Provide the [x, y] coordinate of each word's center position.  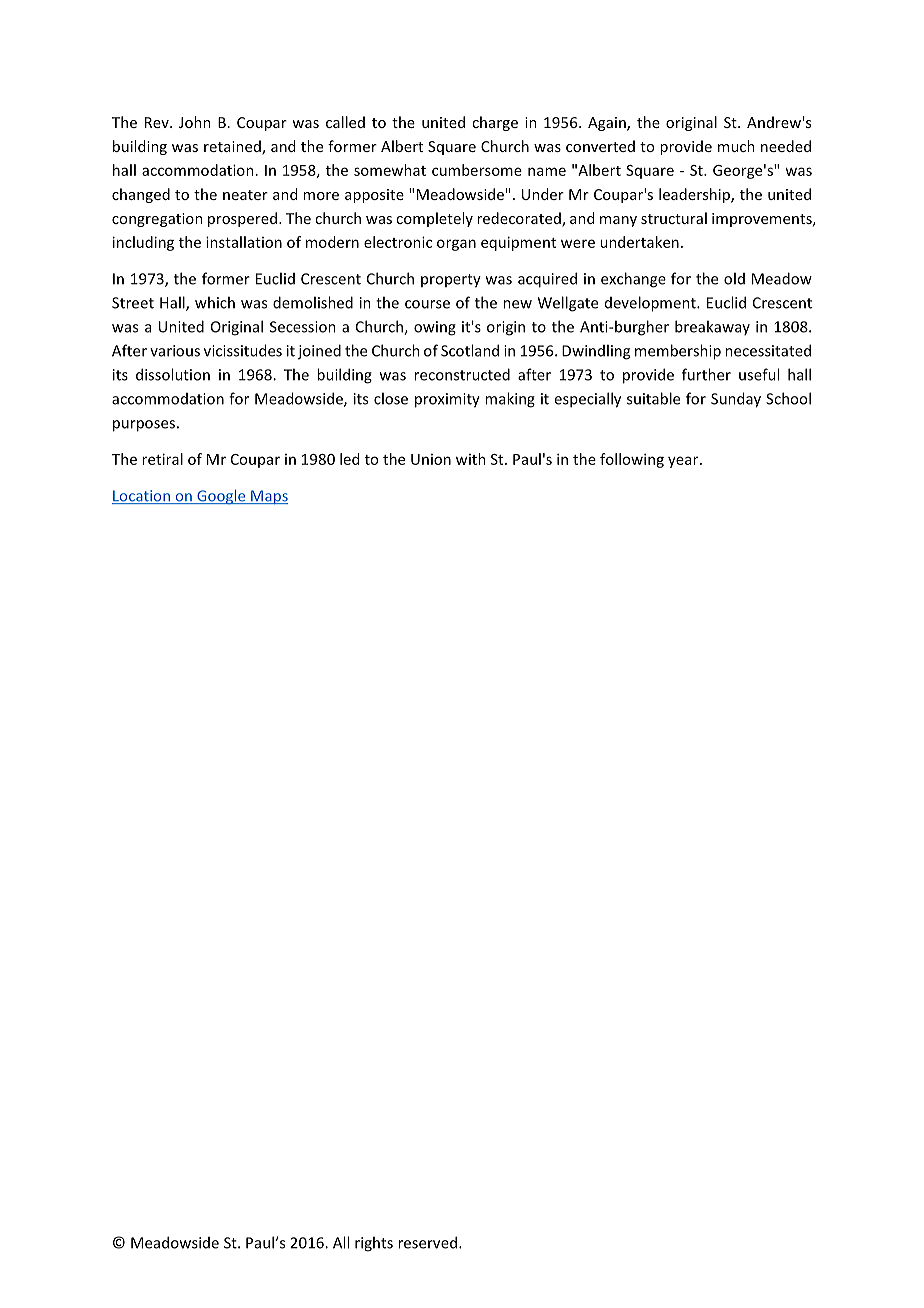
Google [221, 497]
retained [233, 147]
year [684, 462]
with [471, 459]
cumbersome [477, 170]
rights [374, 1244]
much [736, 146]
